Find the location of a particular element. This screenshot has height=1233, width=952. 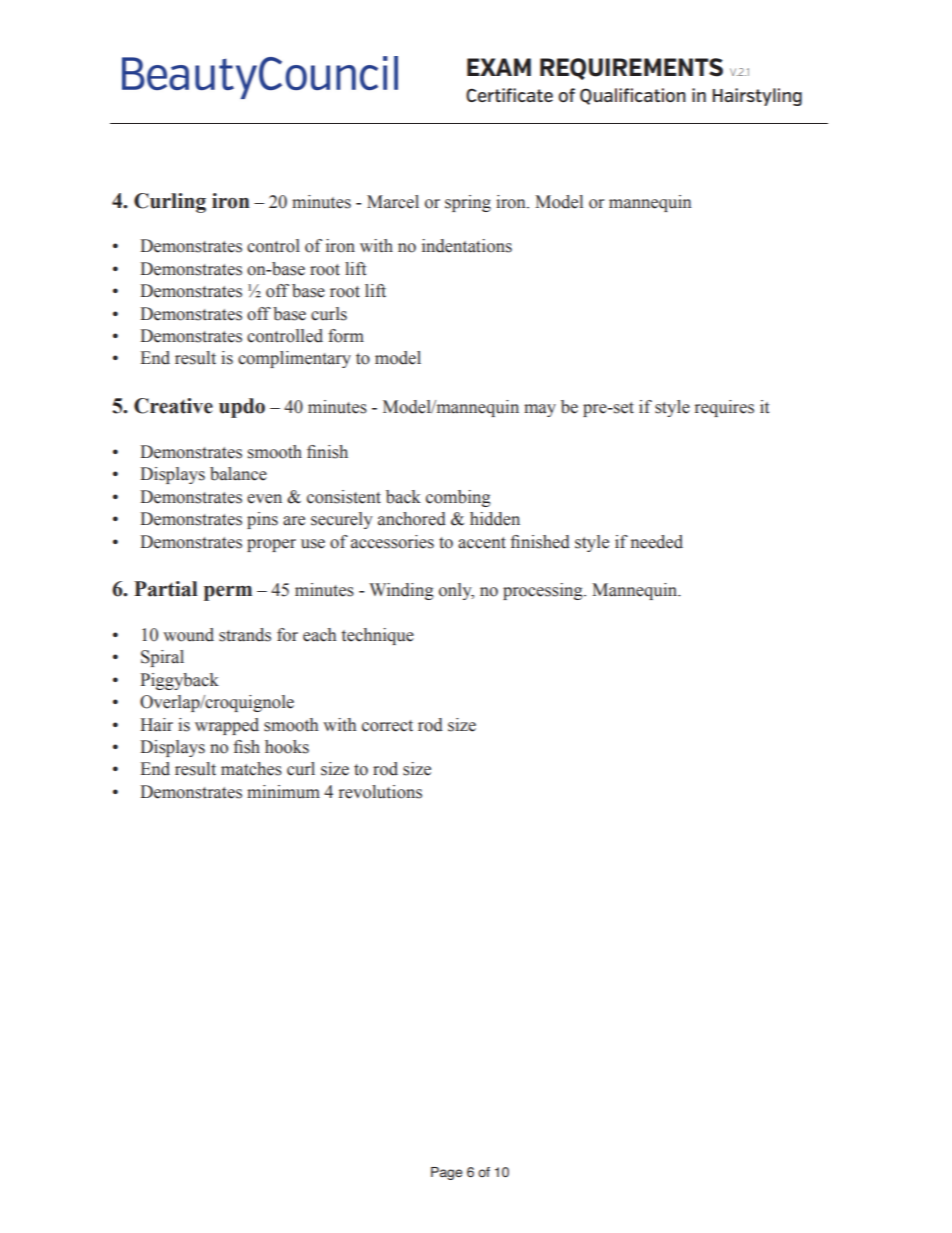

Page is located at coordinates (447, 1173).
